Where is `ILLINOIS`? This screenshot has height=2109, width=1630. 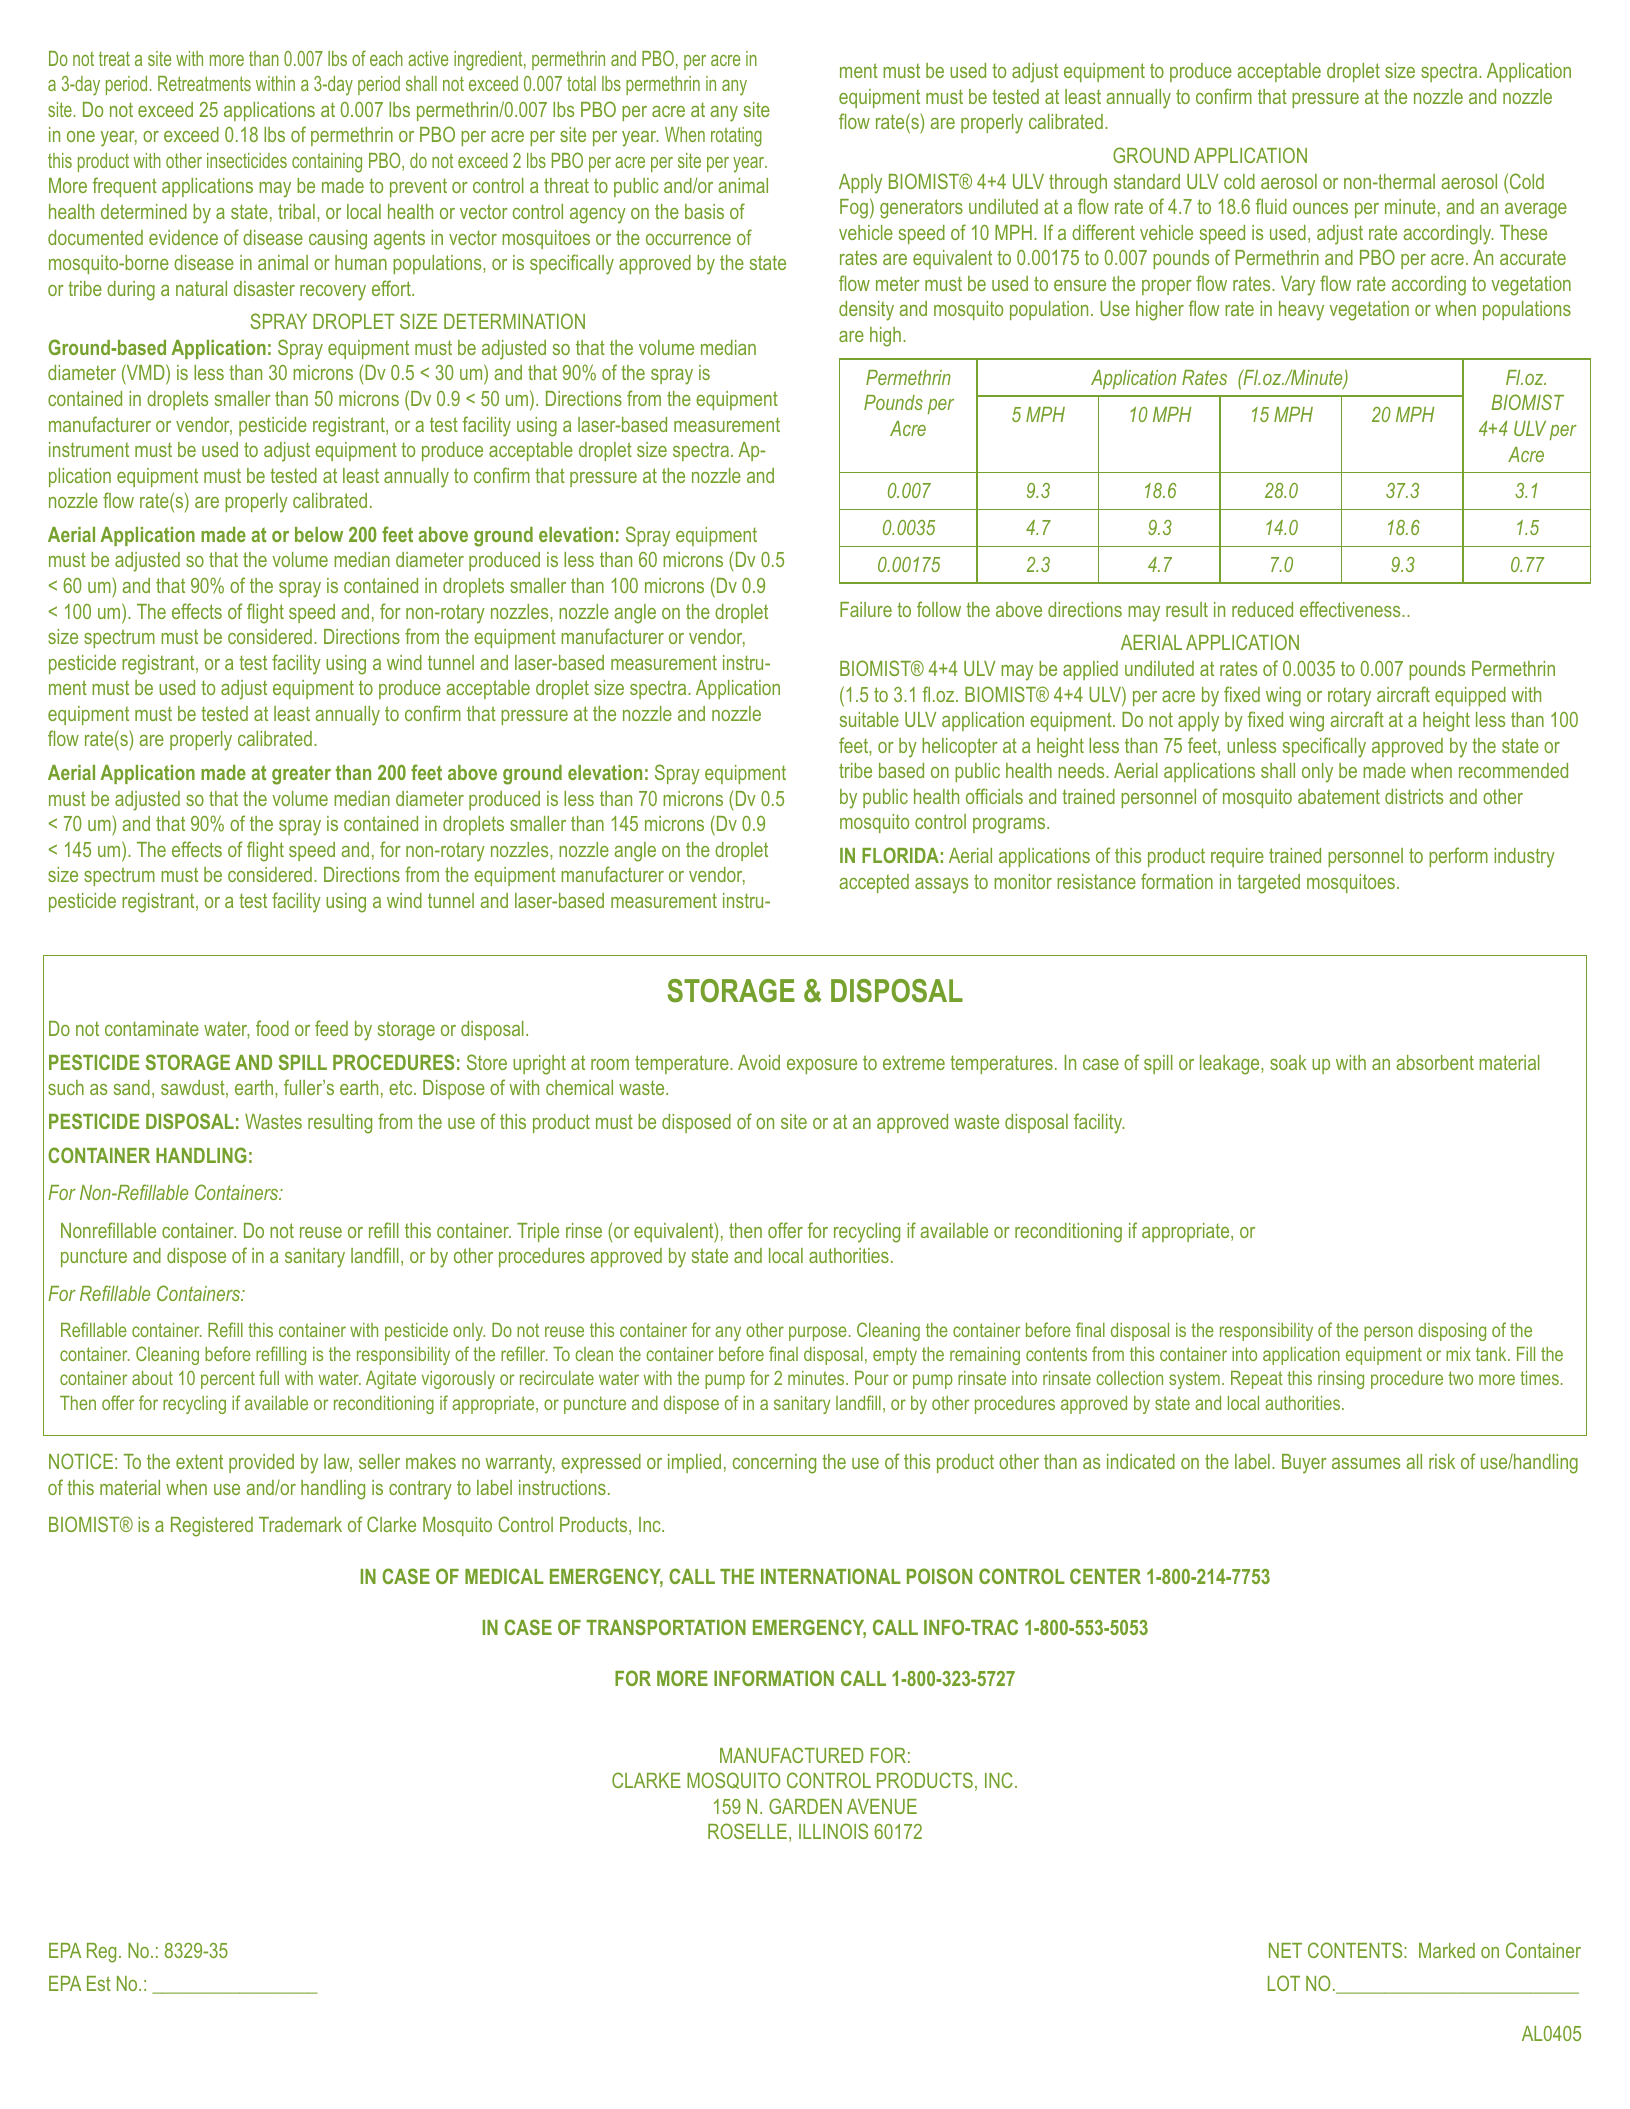 ILLINOIS is located at coordinates (833, 1831).
